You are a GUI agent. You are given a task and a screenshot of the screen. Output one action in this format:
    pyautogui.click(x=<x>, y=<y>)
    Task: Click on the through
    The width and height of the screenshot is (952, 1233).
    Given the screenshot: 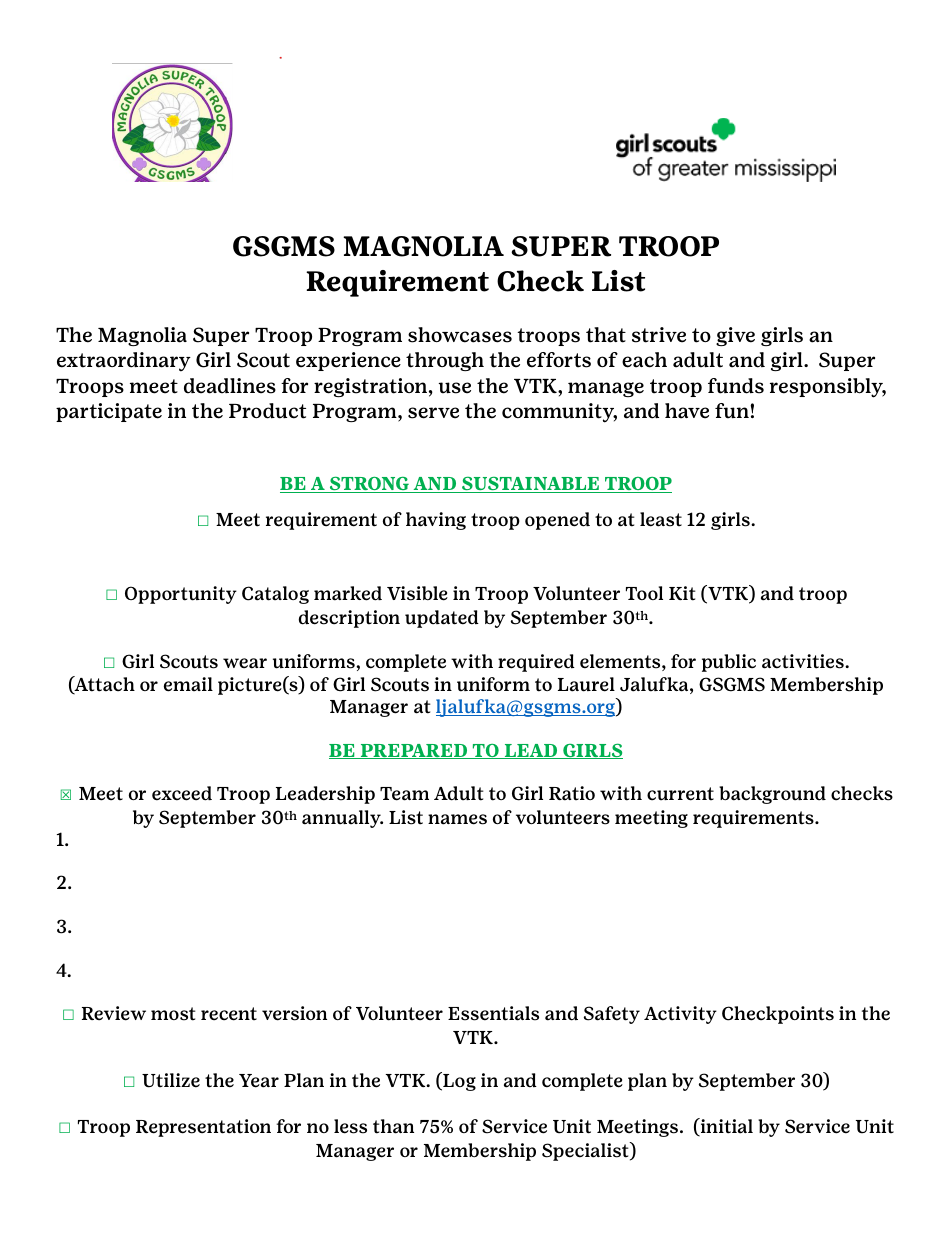 What is the action you would take?
    pyautogui.click(x=445, y=361)
